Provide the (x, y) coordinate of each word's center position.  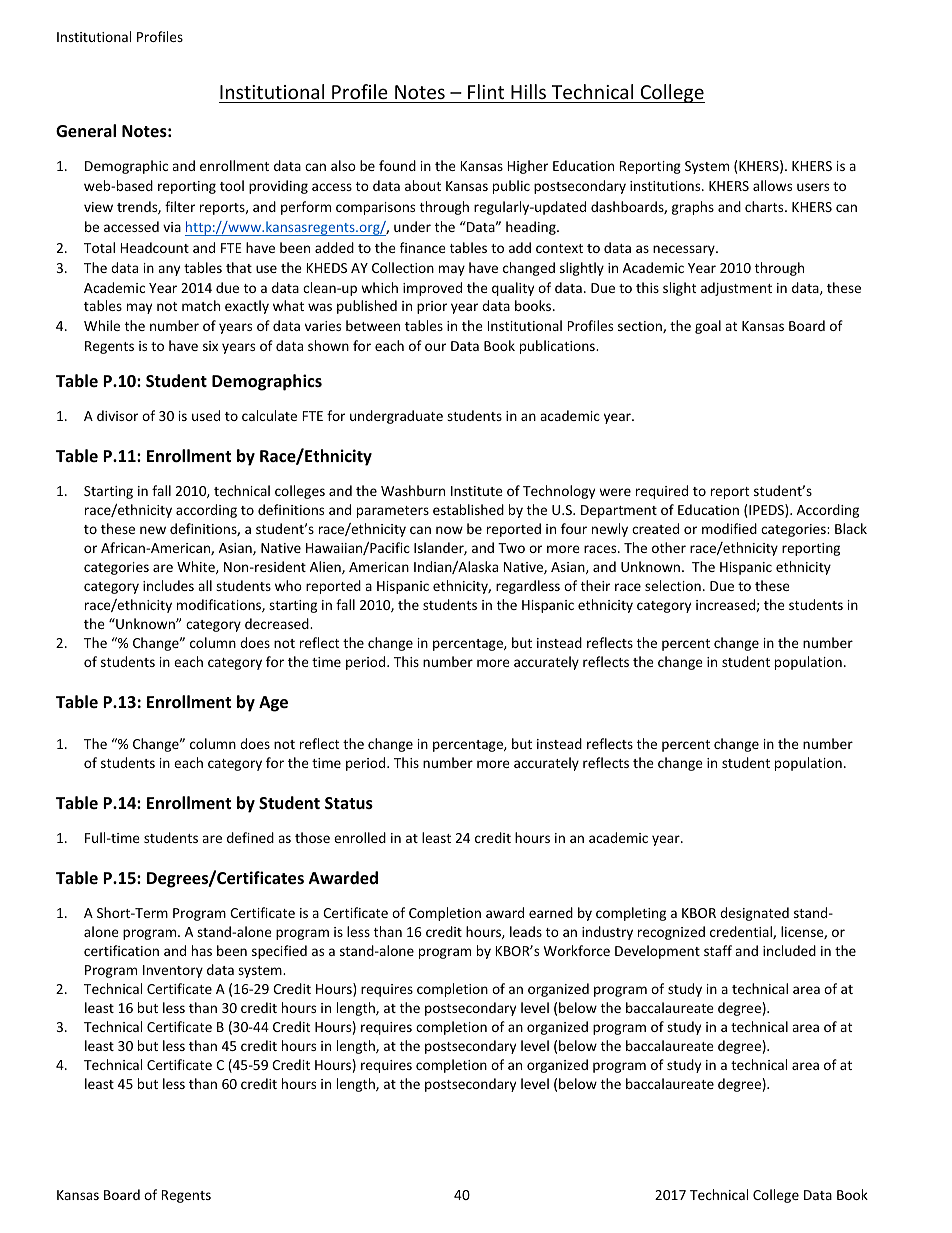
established (468, 509)
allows (772, 185)
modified (729, 528)
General (86, 131)
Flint (486, 91)
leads (526, 931)
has (202, 950)
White (197, 567)
